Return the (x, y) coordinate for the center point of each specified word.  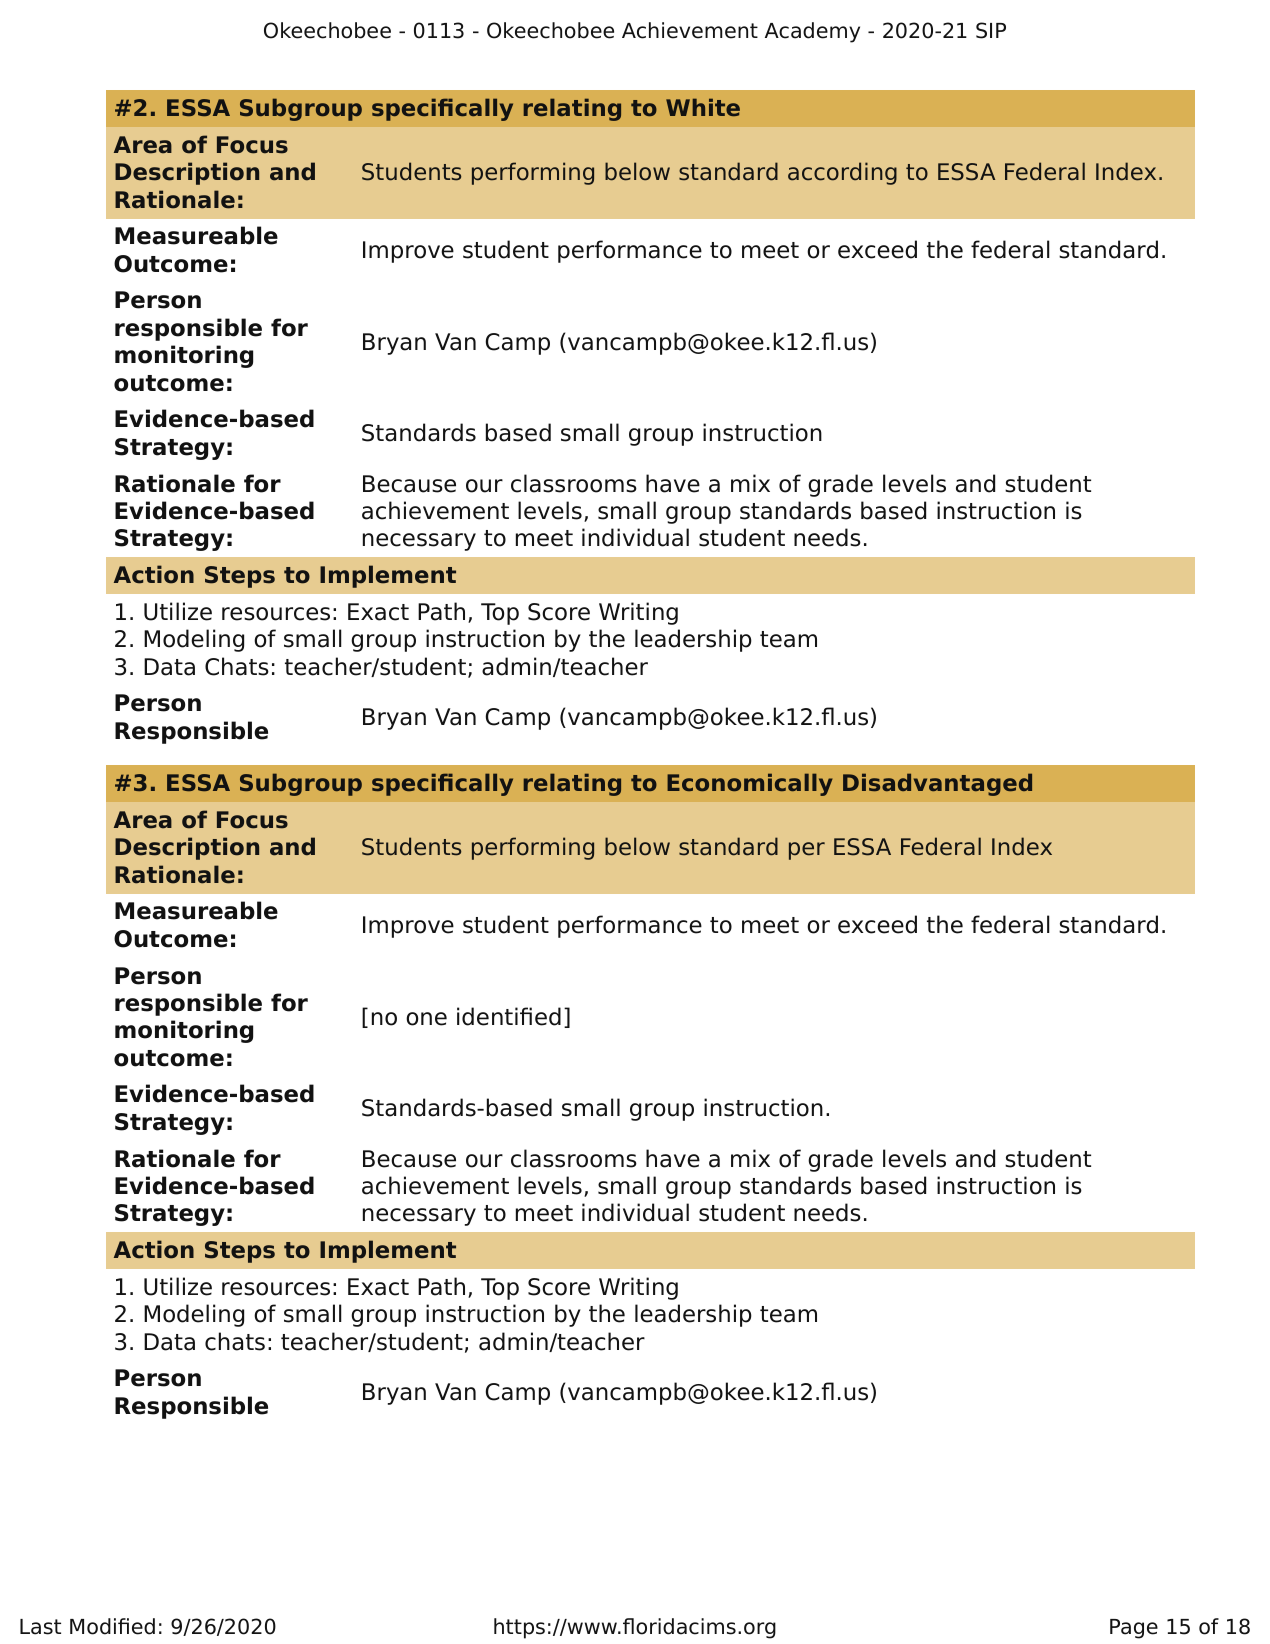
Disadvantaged (937, 784)
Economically (749, 784)
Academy (812, 32)
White (703, 107)
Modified (112, 1626)
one (426, 1019)
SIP (991, 30)
